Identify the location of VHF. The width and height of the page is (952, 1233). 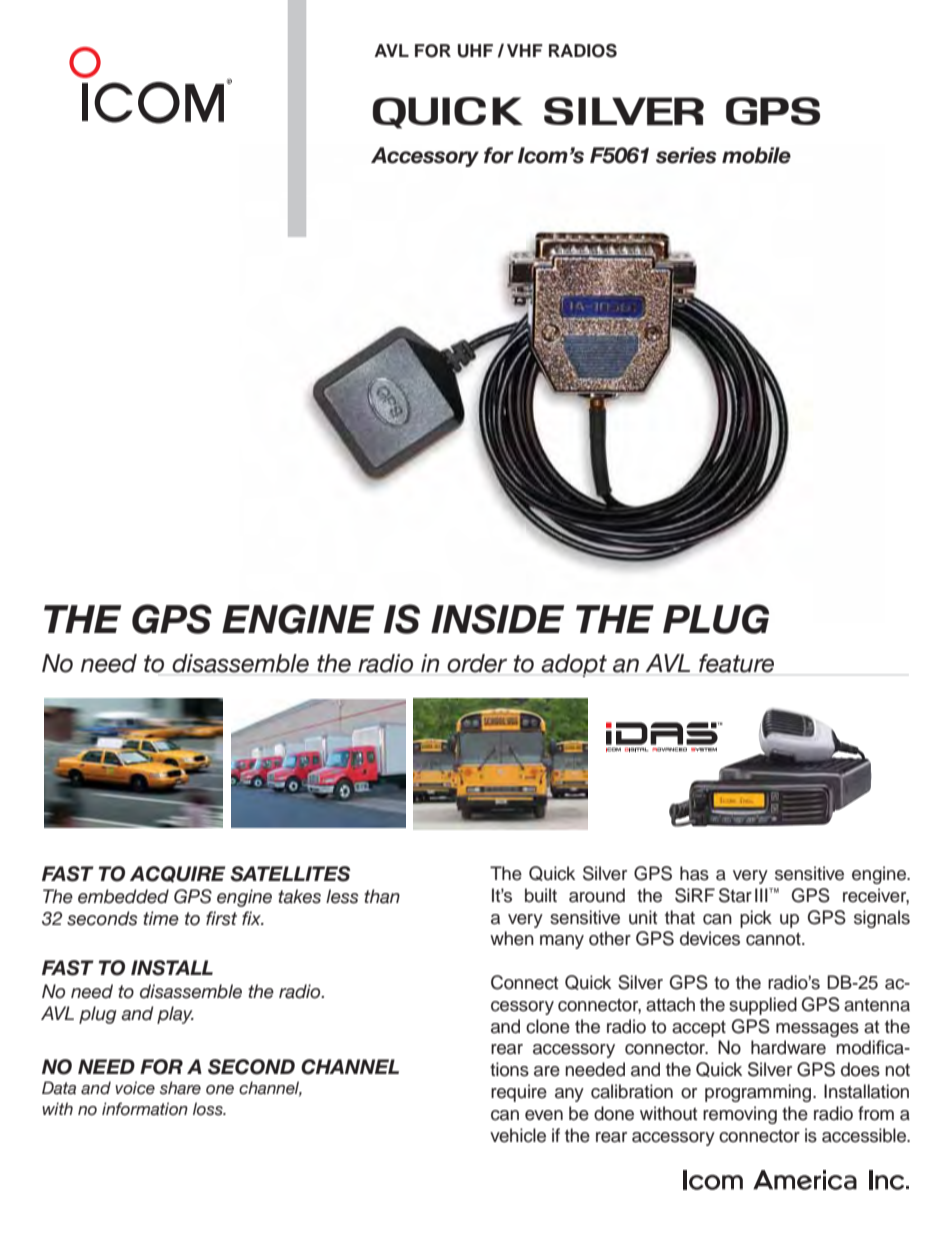
(525, 50).
